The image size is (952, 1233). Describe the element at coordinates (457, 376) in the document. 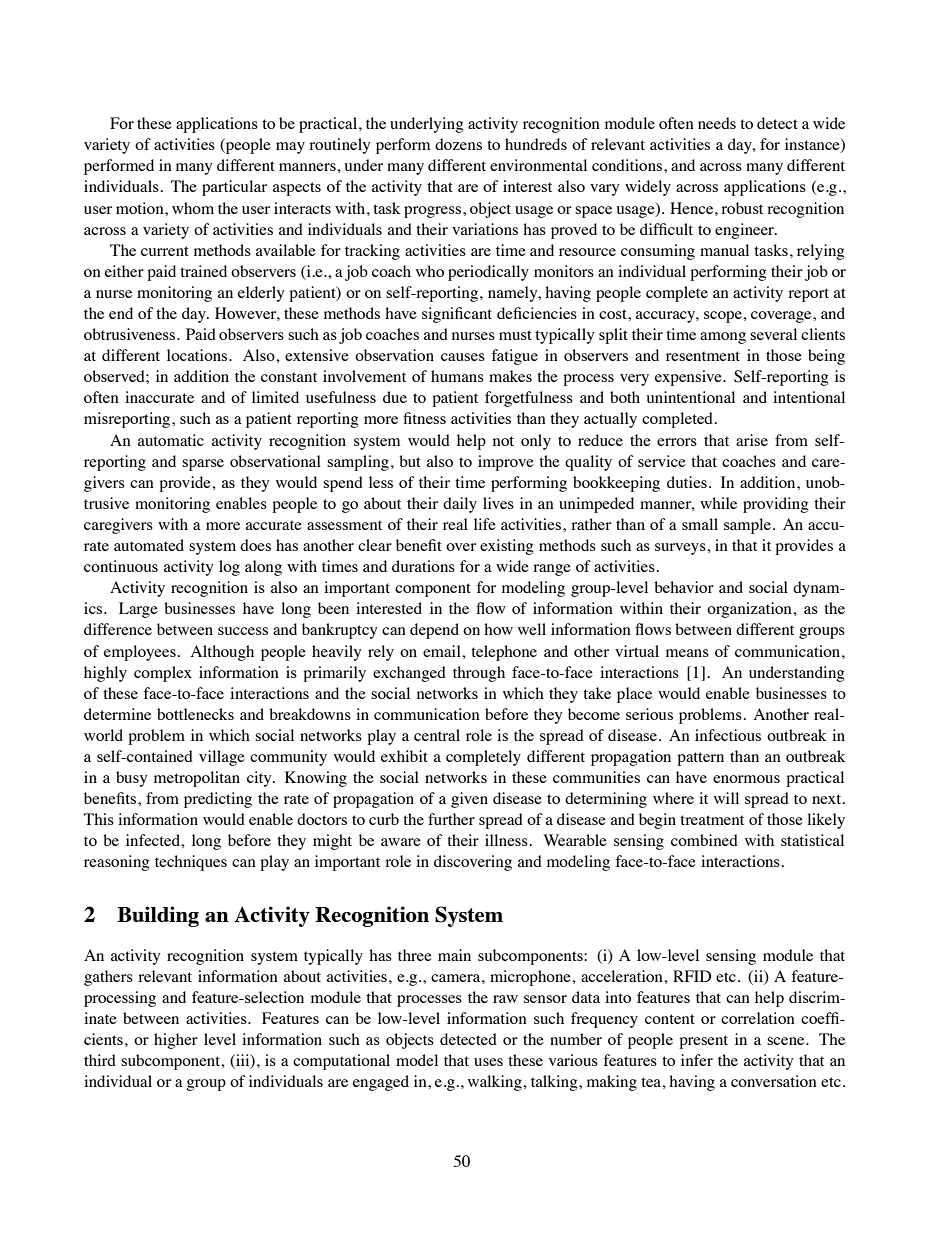

I see `humans` at that location.
